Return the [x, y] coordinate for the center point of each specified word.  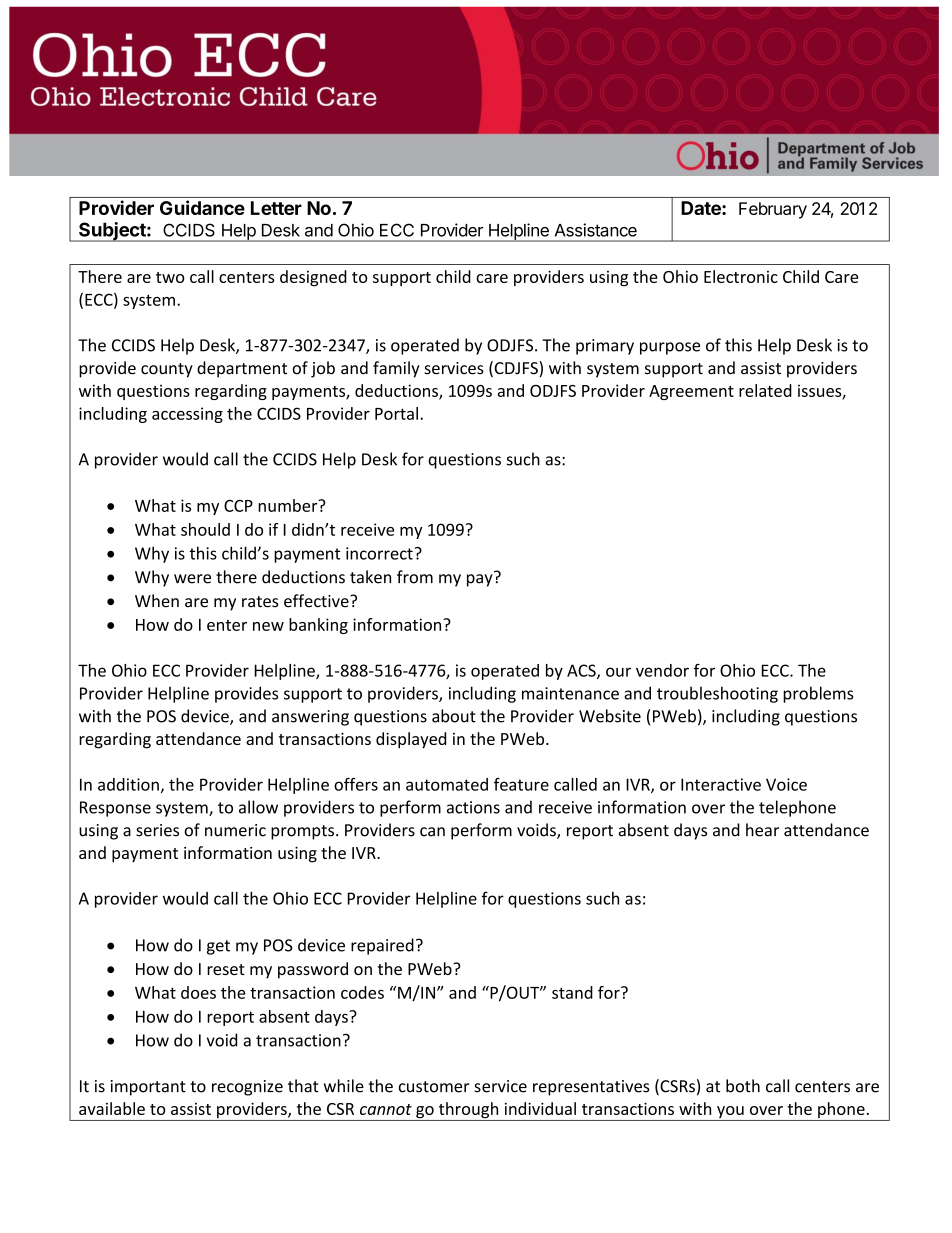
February [773, 210]
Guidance [202, 207]
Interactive [721, 784]
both [743, 1086]
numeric [235, 830]
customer [434, 1087]
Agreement [691, 392]
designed [313, 278]
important [148, 1088]
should [205, 529]
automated [447, 784]
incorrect [379, 553]
